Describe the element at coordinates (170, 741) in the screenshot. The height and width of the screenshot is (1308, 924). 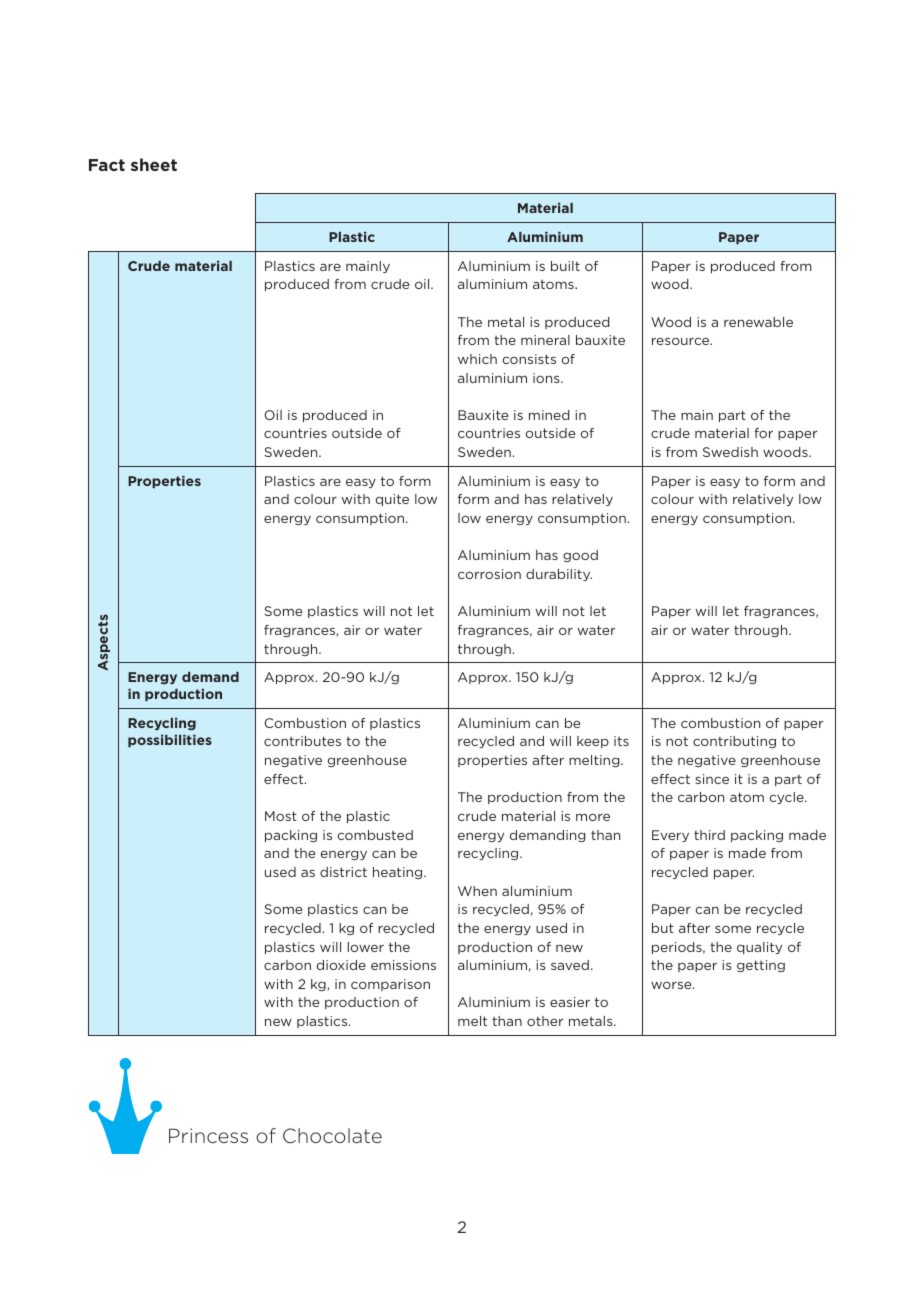
I see `possibilities` at that location.
